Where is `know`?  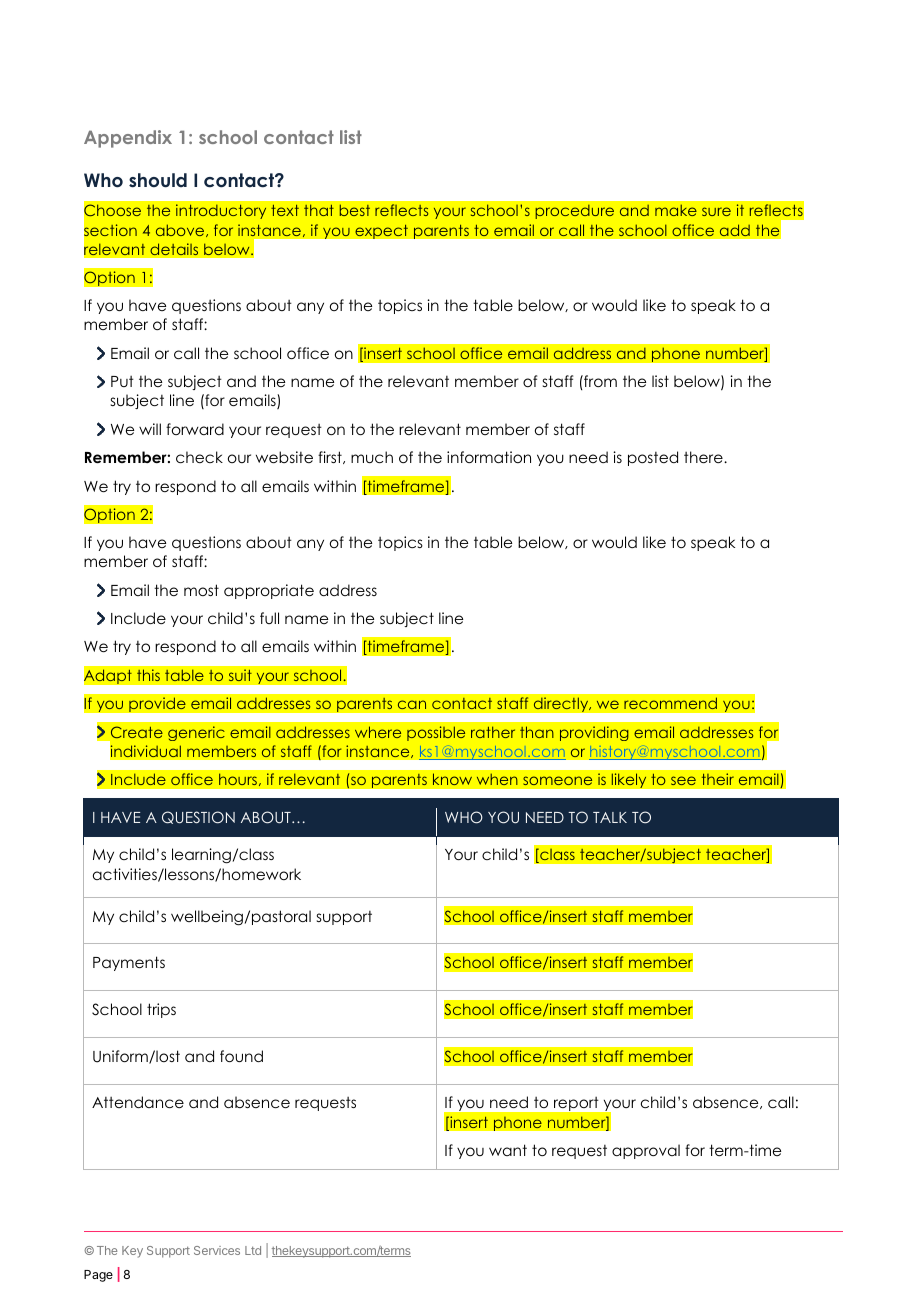 know is located at coordinates (452, 779).
